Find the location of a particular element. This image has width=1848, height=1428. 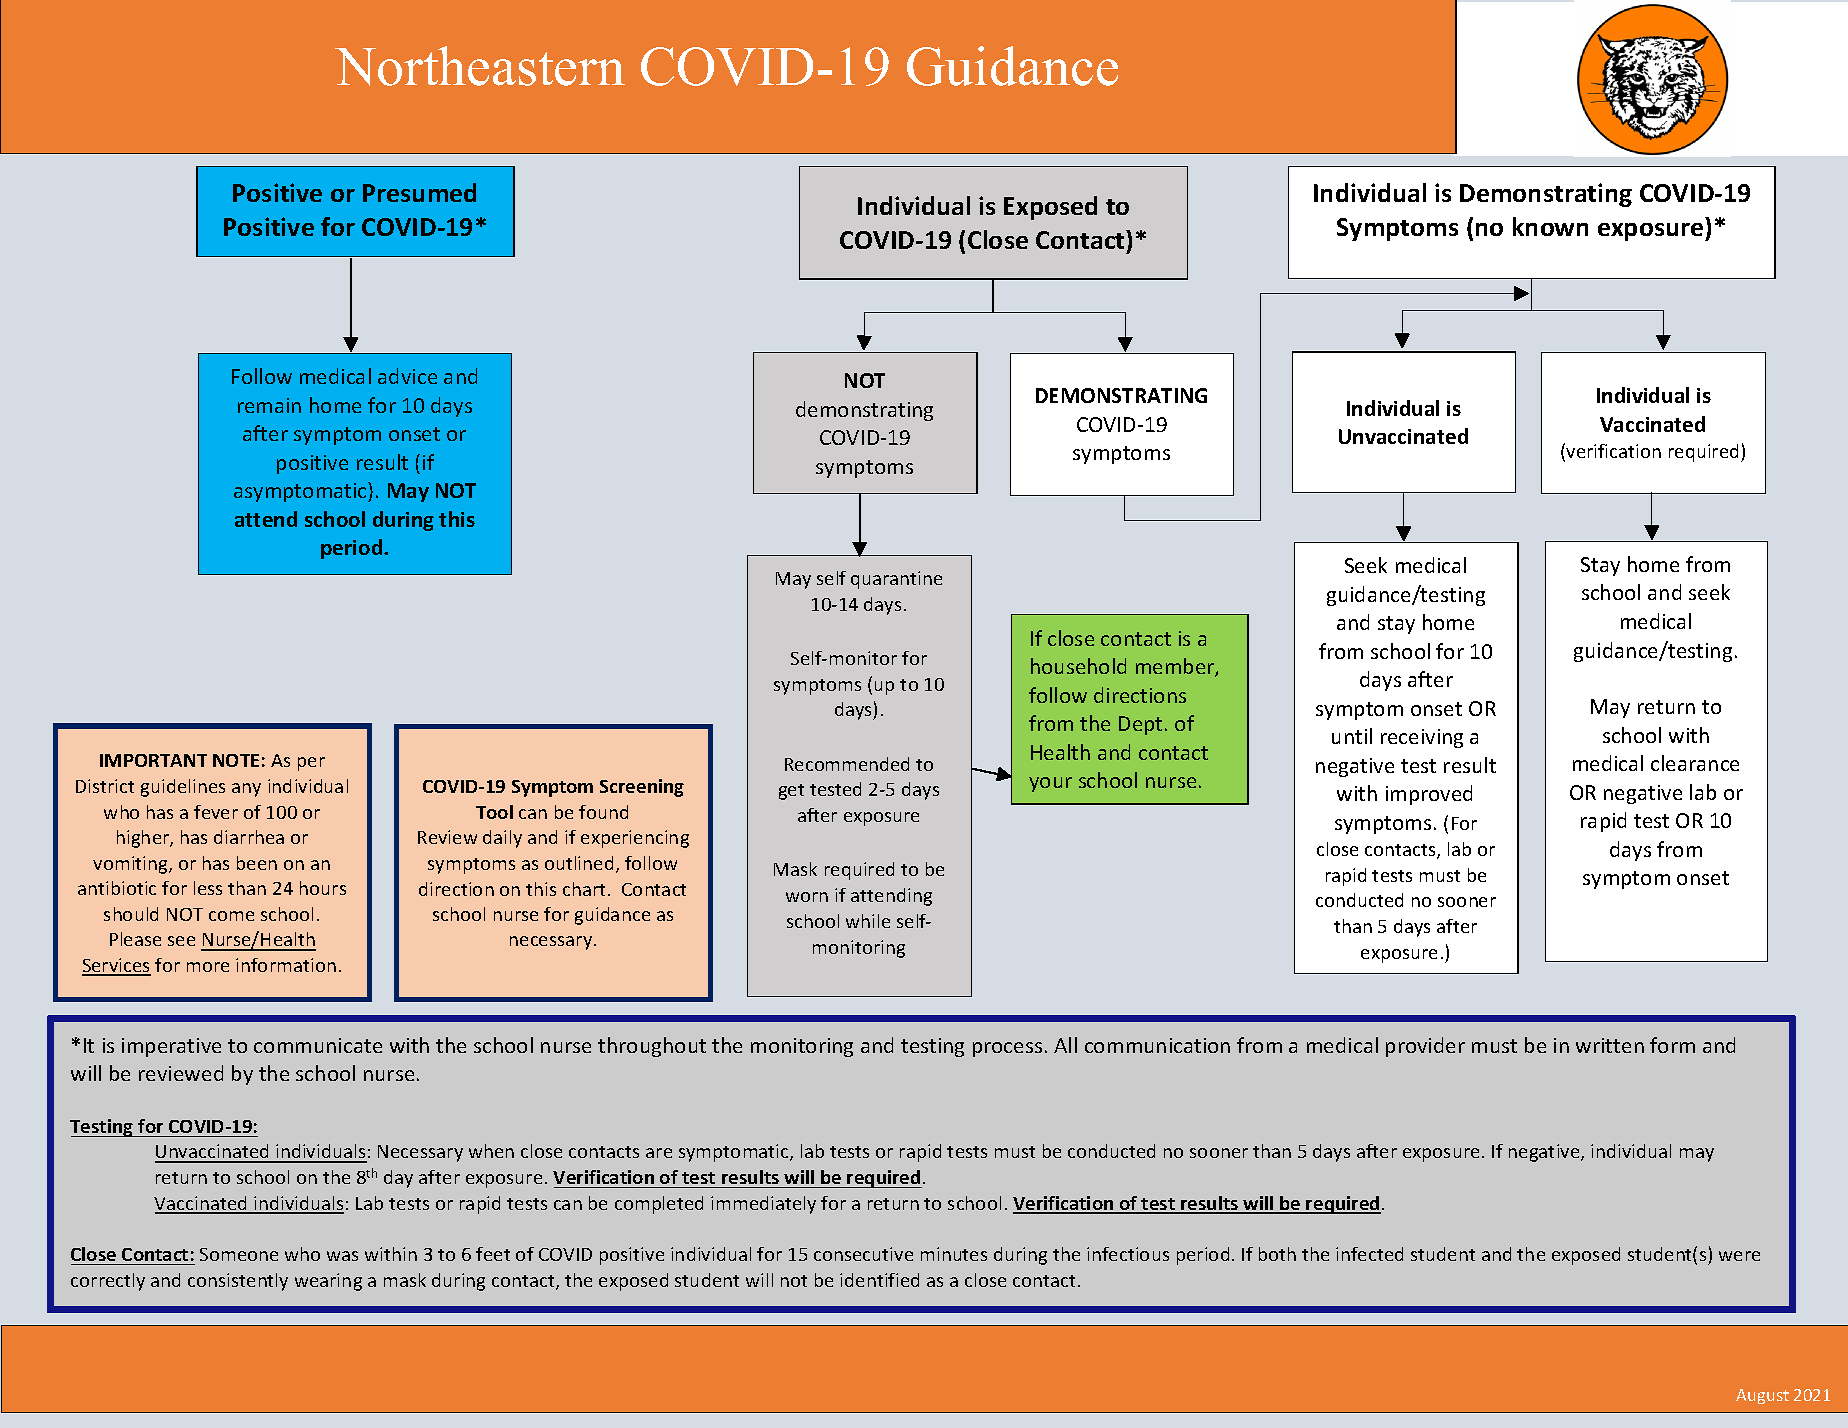

known is located at coordinates (1550, 226).
